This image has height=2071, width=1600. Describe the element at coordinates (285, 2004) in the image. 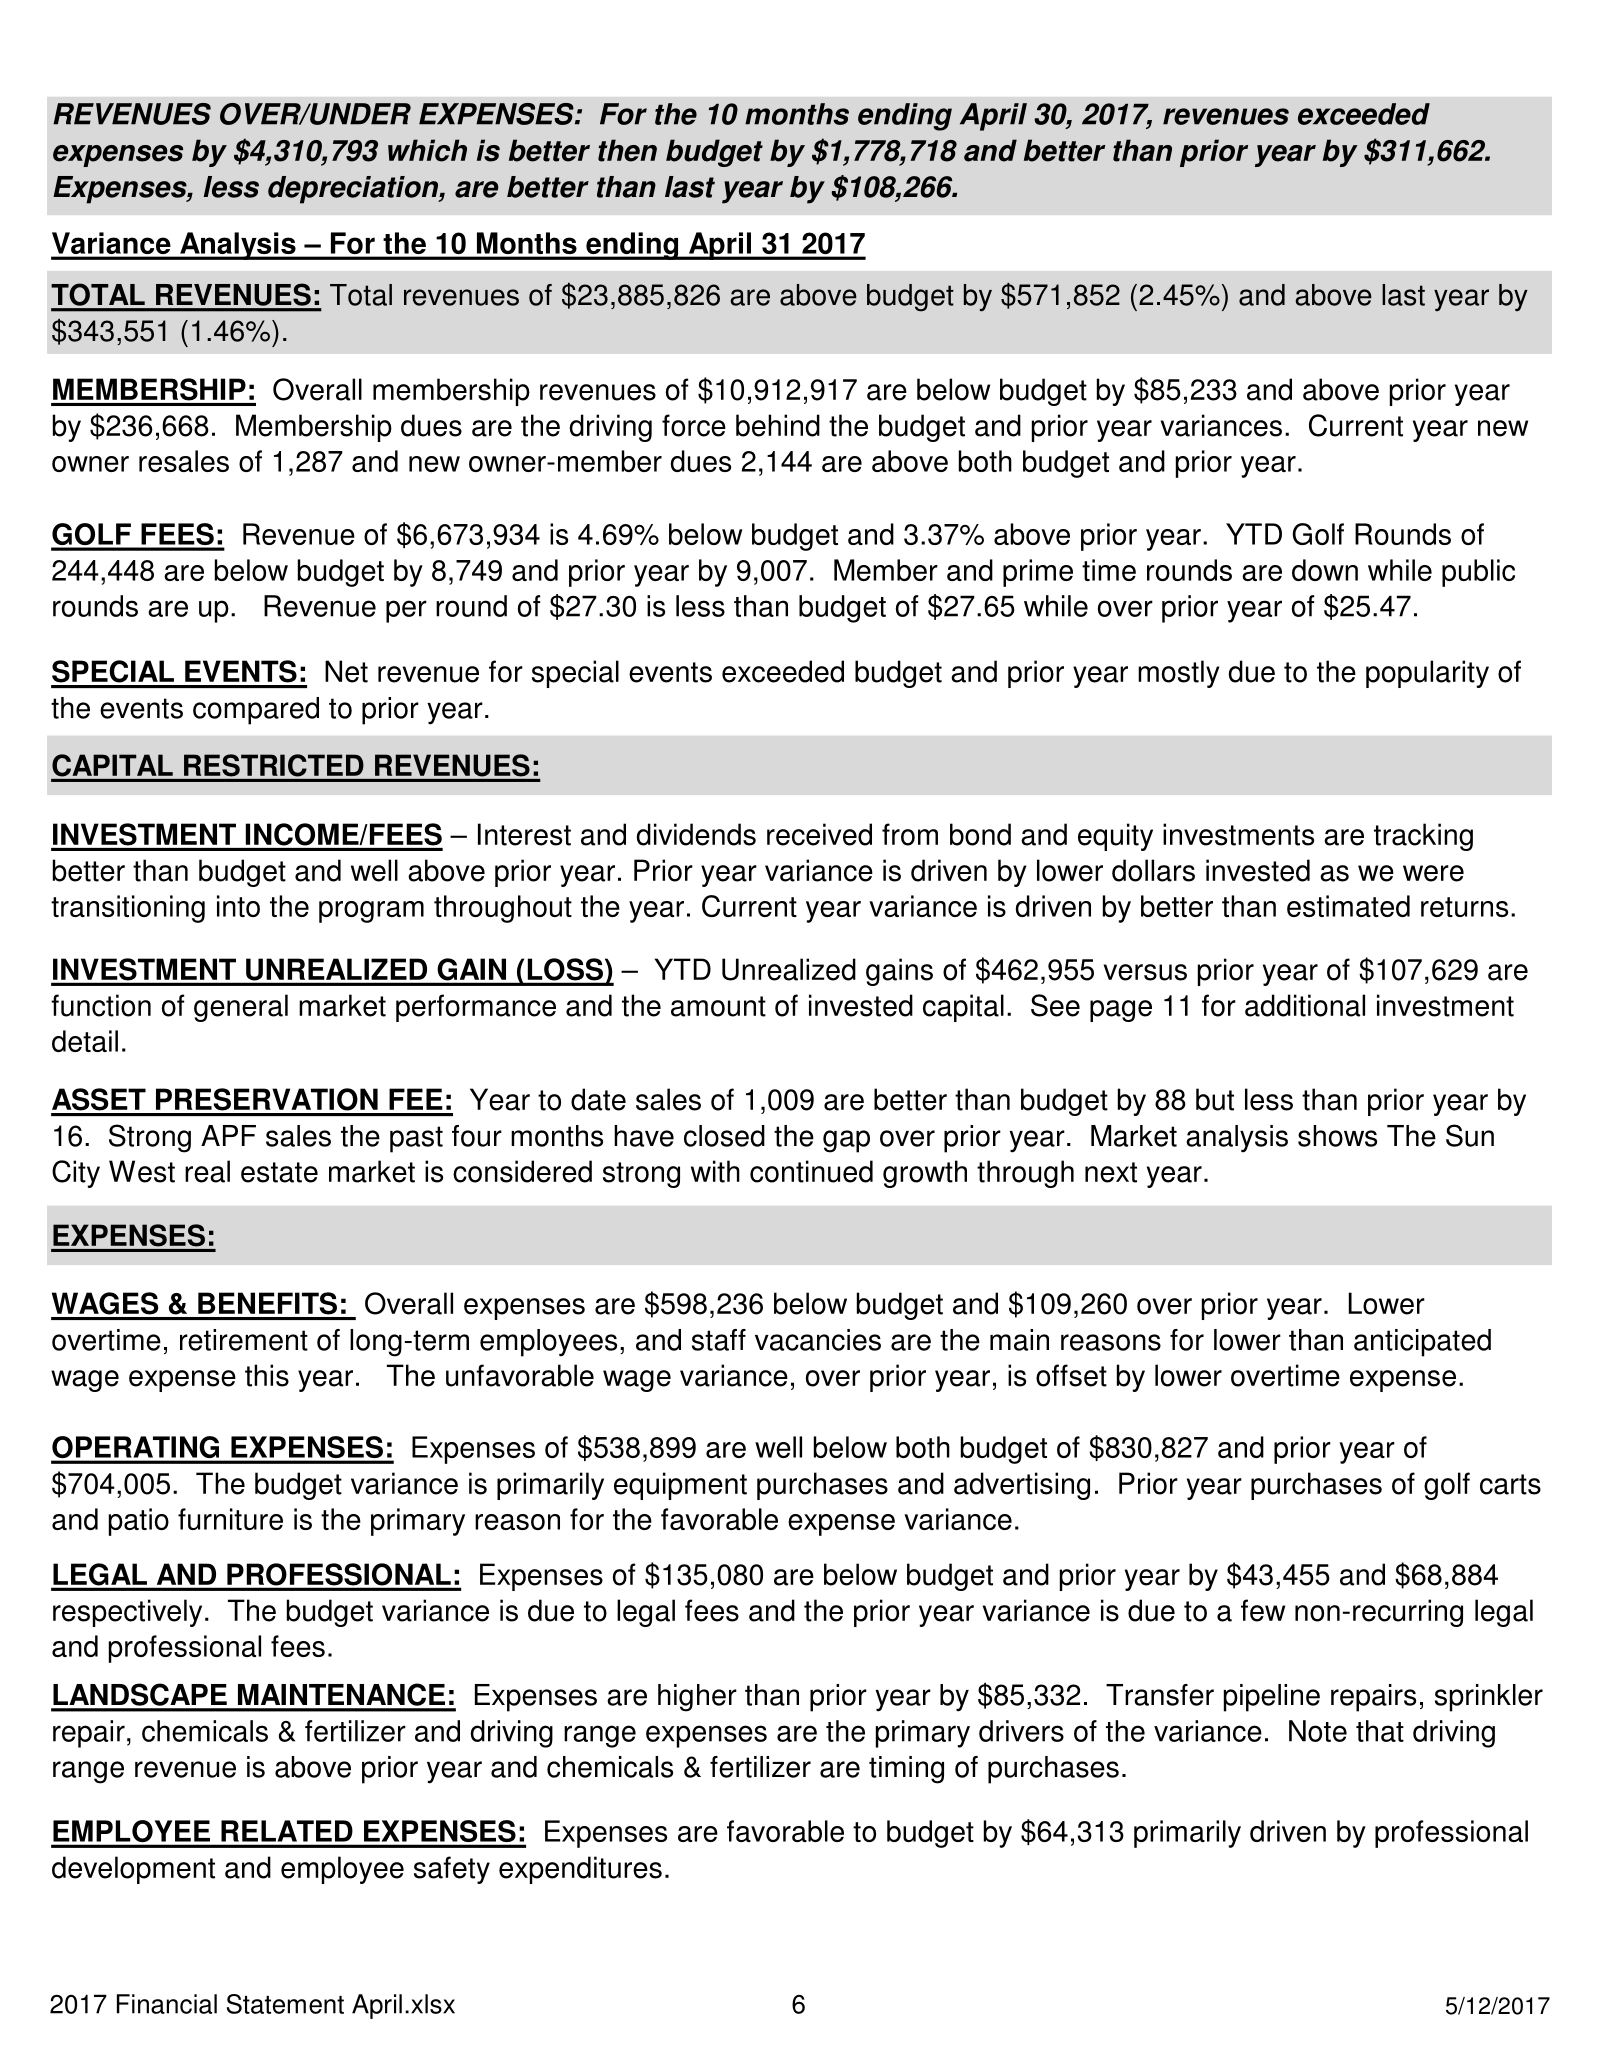

I see `Statement` at that location.
